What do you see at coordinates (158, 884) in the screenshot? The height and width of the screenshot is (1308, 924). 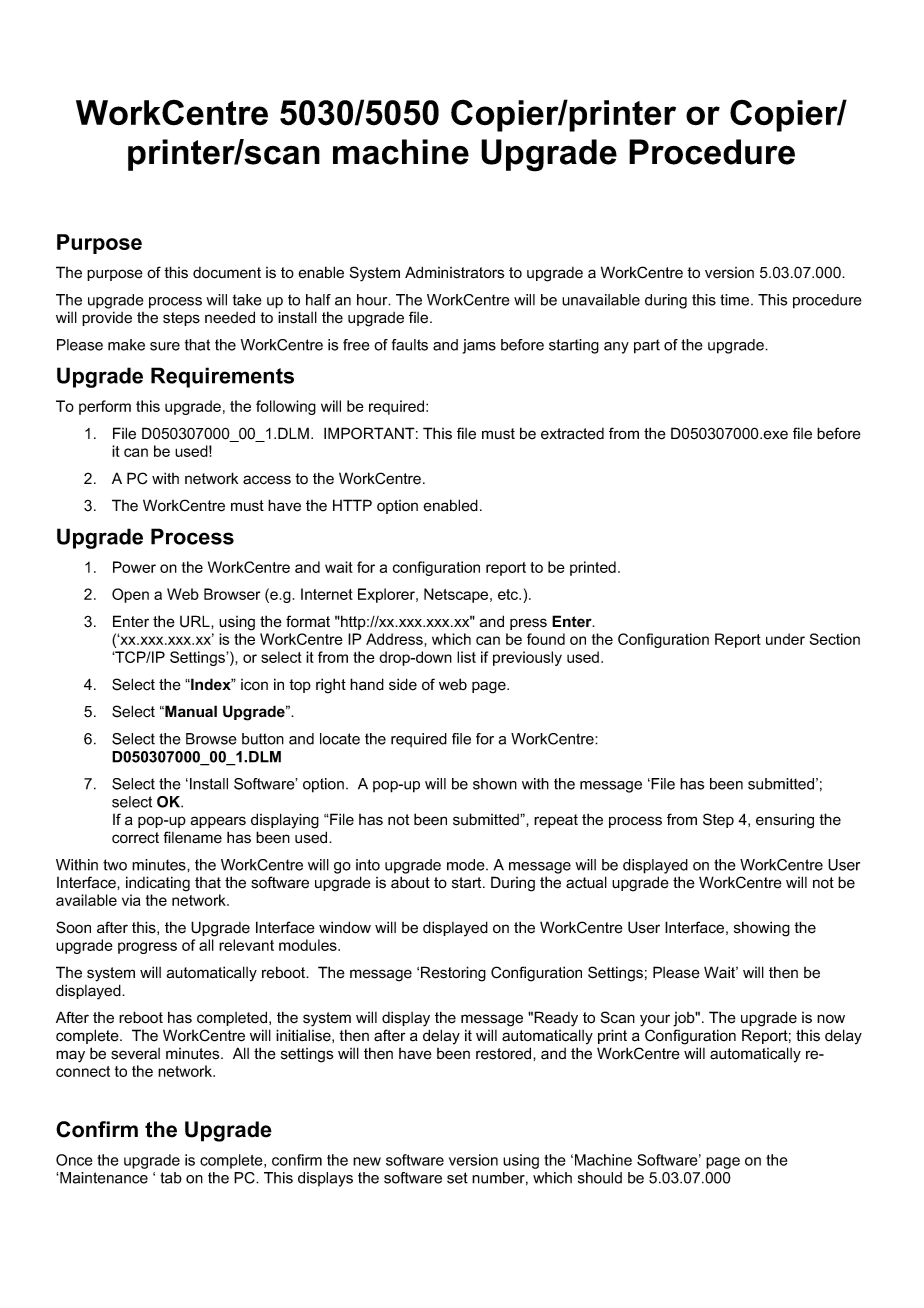 I see `indicating` at bounding box center [158, 884].
